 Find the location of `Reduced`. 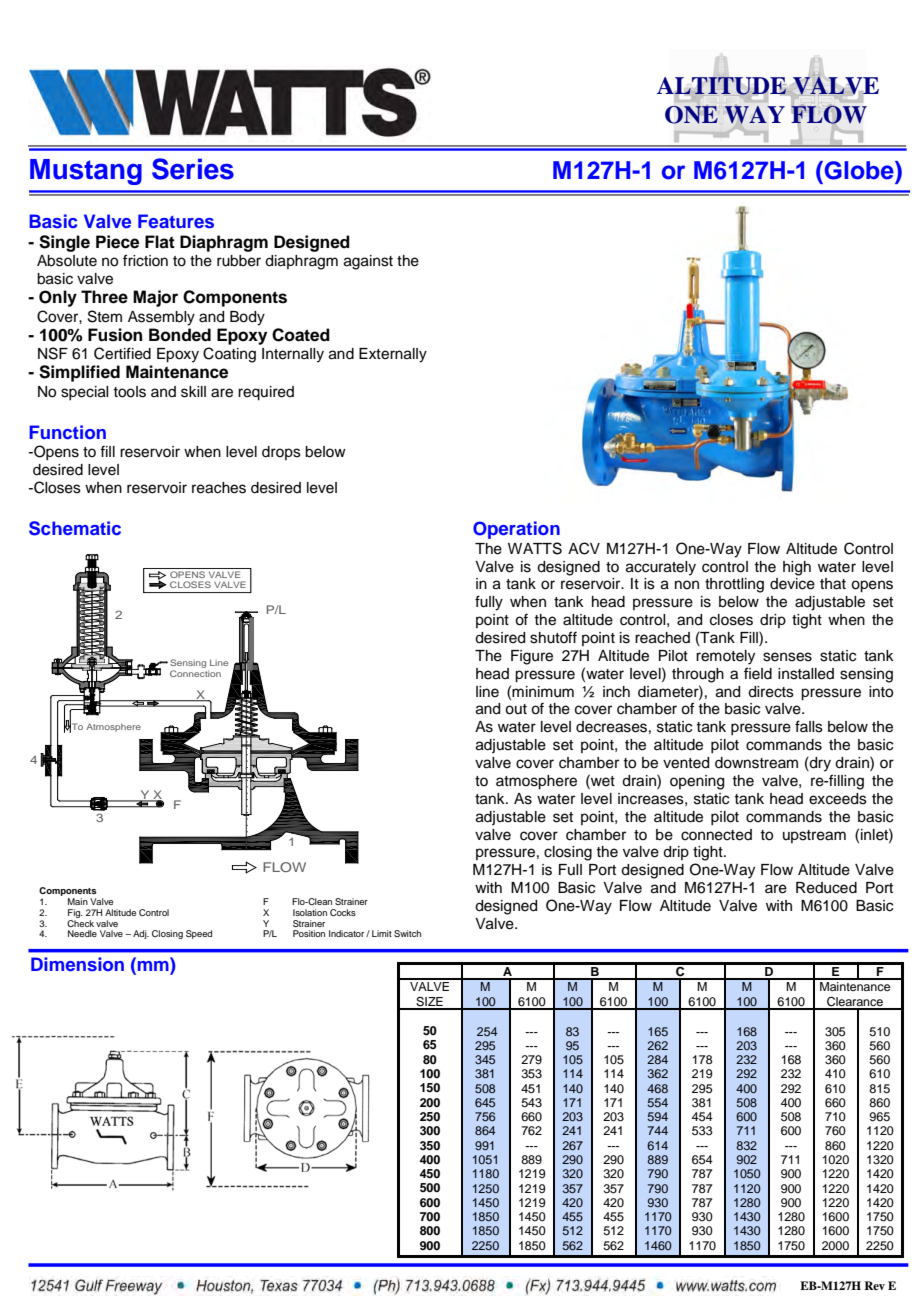

Reduced is located at coordinates (826, 888).
